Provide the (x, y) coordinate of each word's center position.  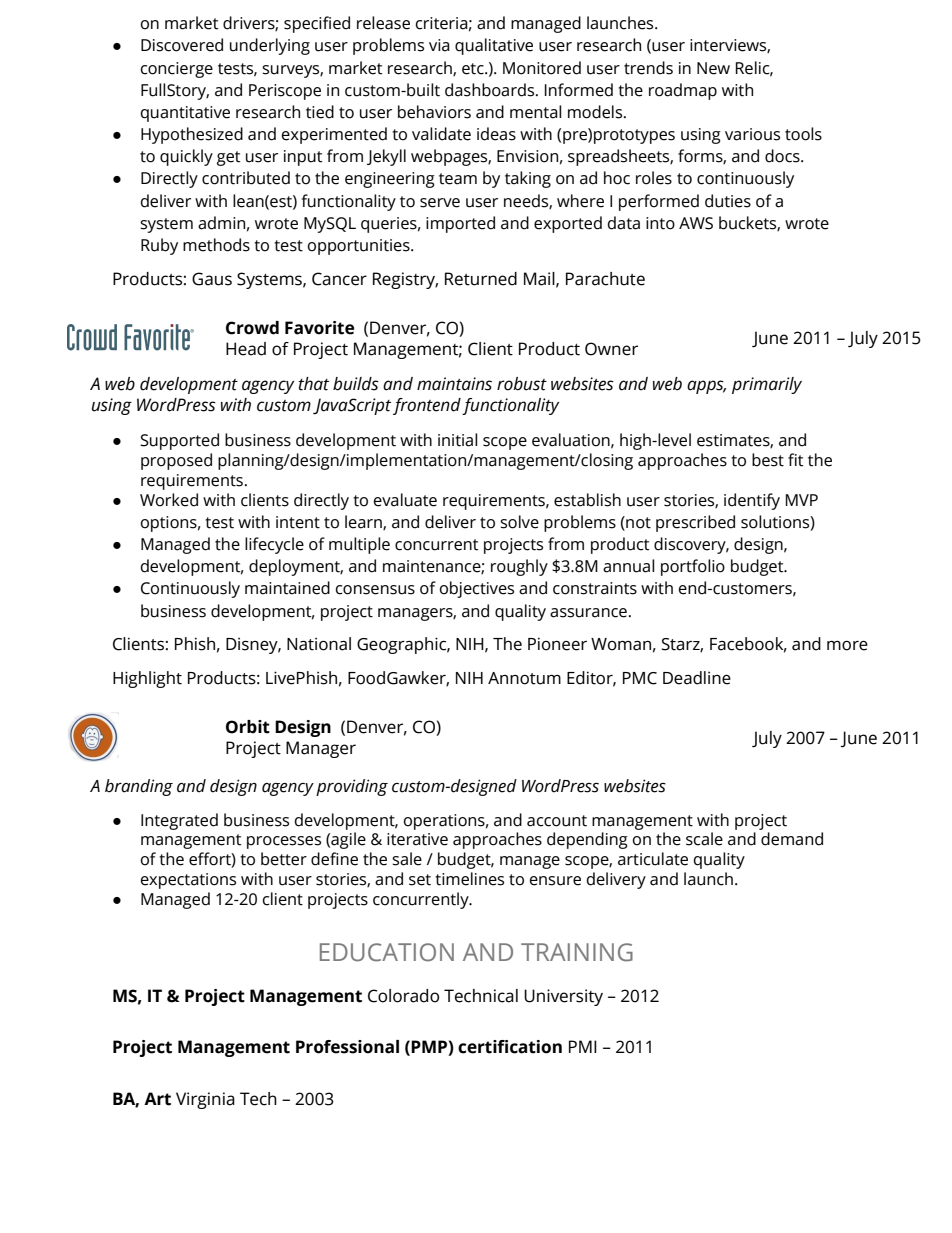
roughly (519, 567)
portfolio (693, 567)
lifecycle (274, 545)
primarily (767, 385)
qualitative (494, 46)
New (713, 68)
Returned (481, 279)
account (557, 821)
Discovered (182, 45)
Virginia (205, 1100)
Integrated (179, 821)
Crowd (252, 328)
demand (792, 839)
